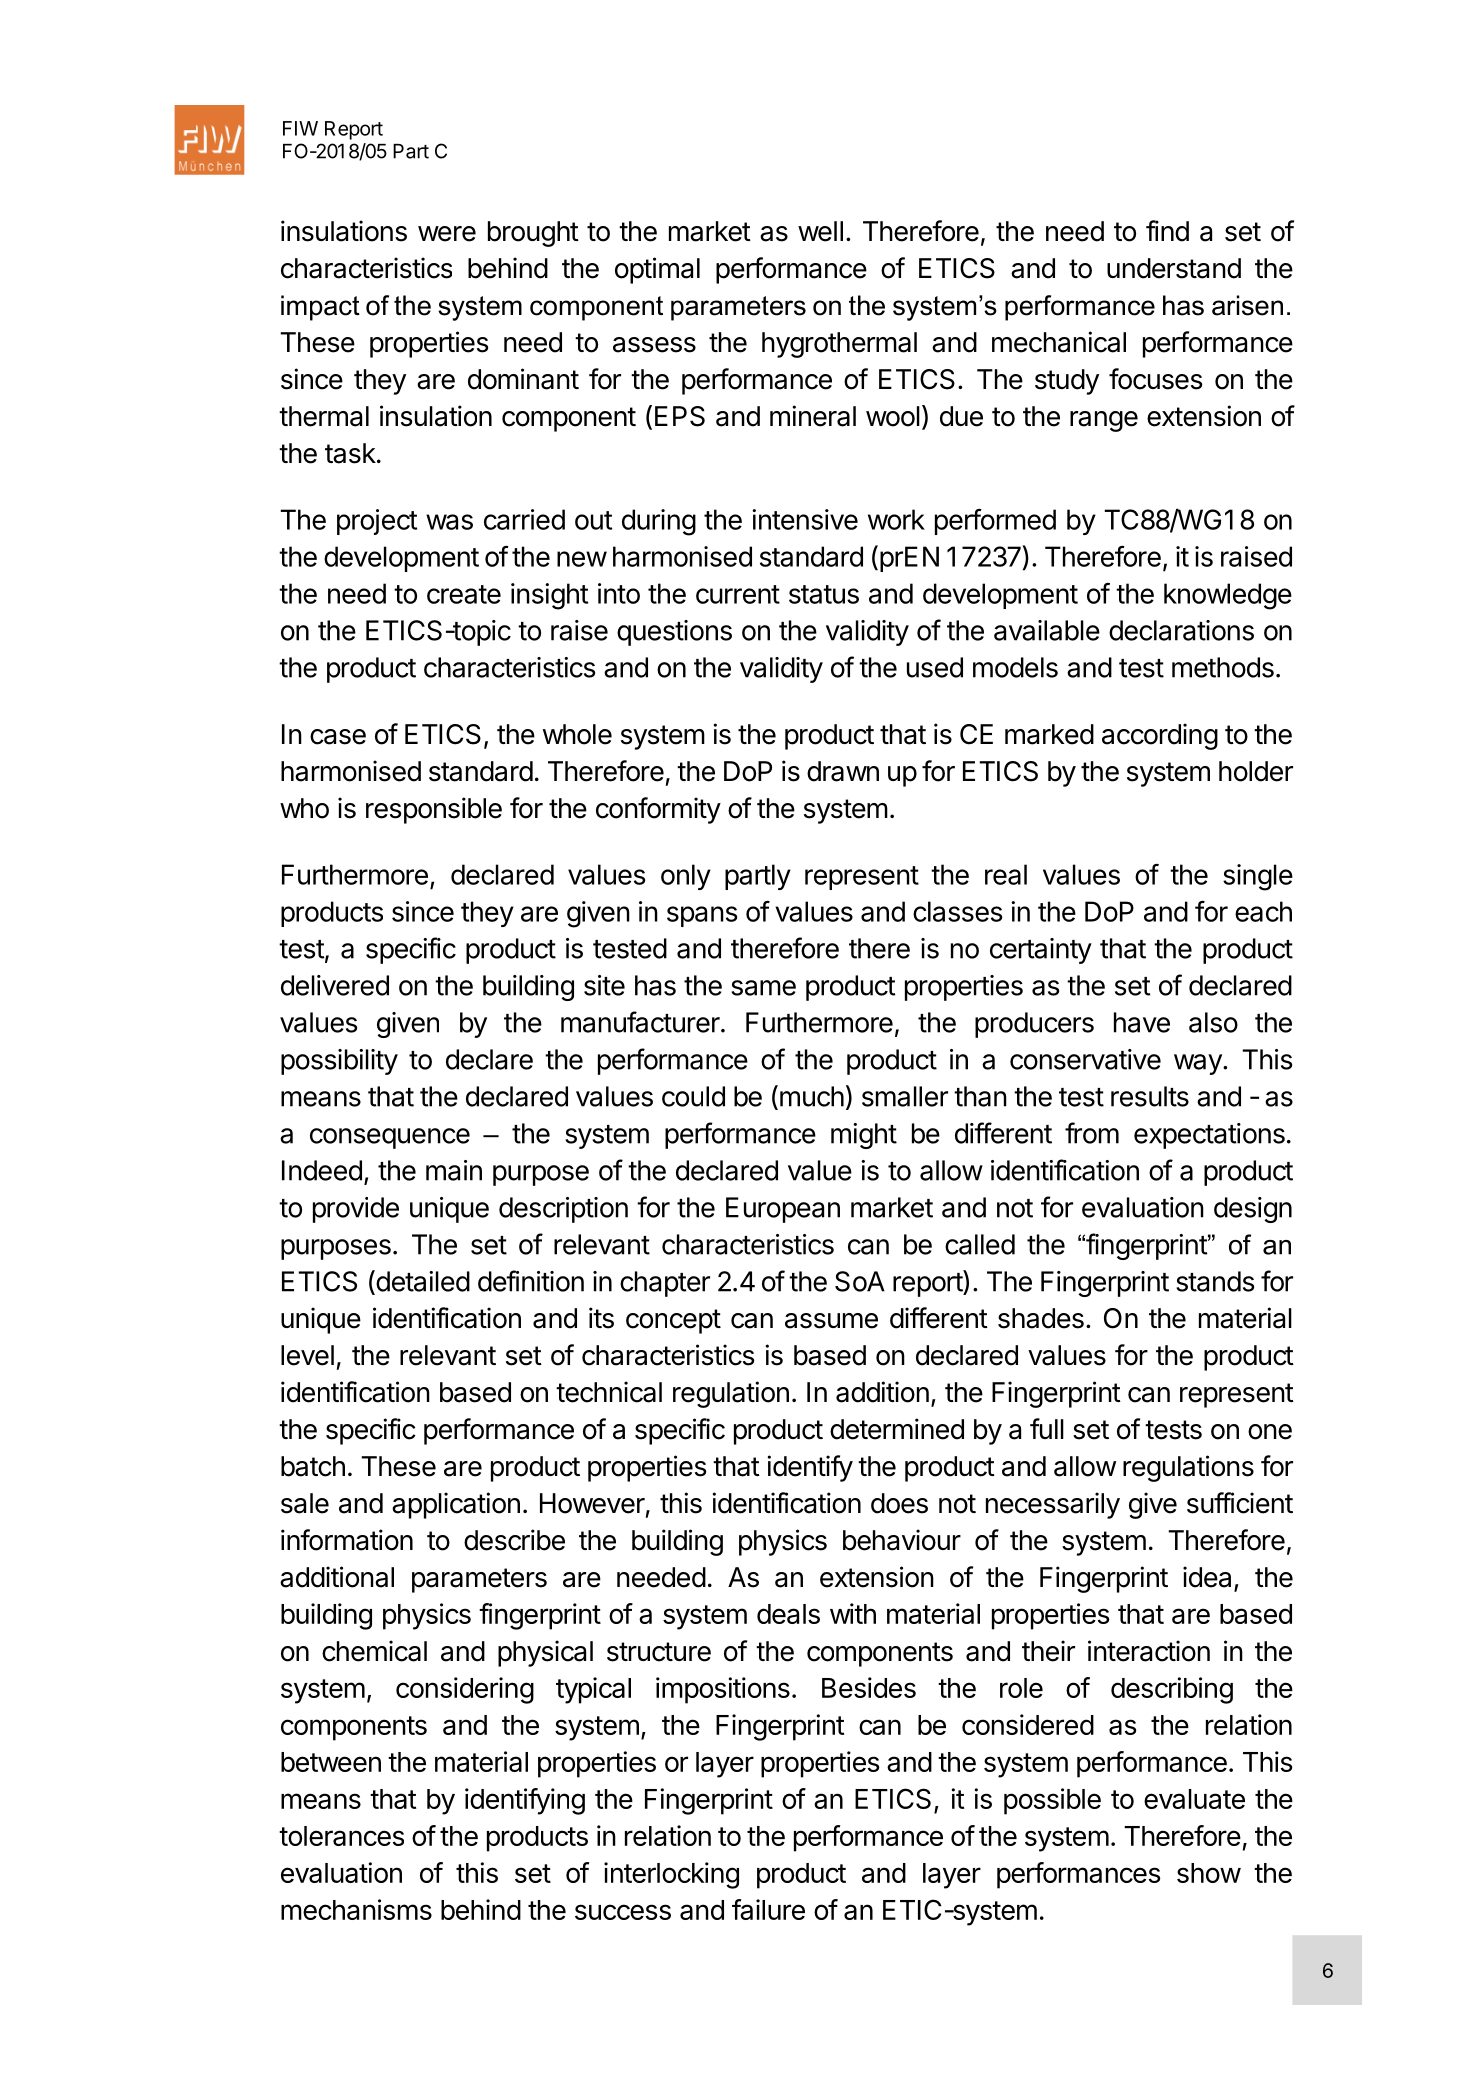 The width and height of the image is (1467, 2075). Describe the element at coordinates (447, 234) in the image. I see `were` at that location.
